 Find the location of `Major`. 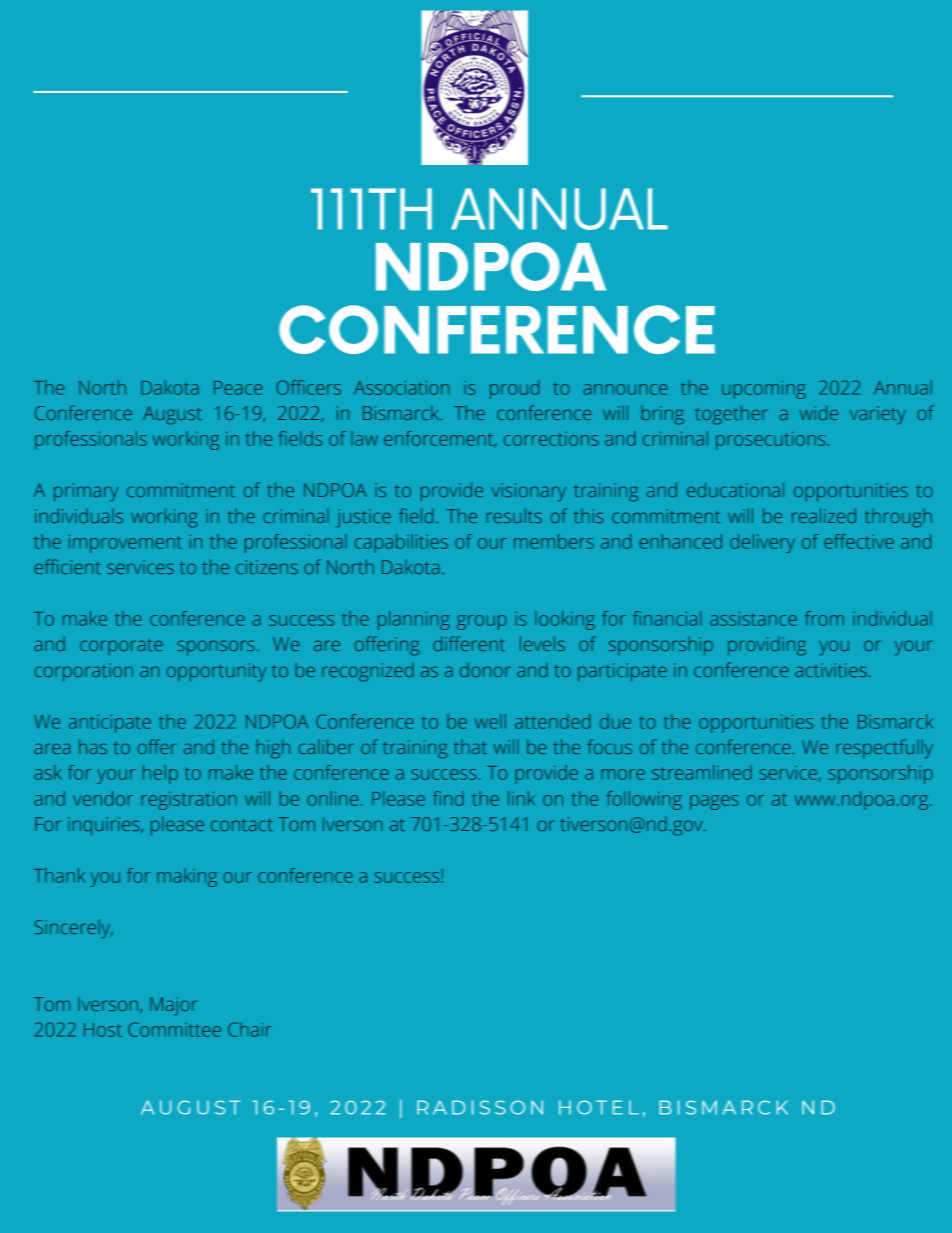

Major is located at coordinates (173, 1006).
